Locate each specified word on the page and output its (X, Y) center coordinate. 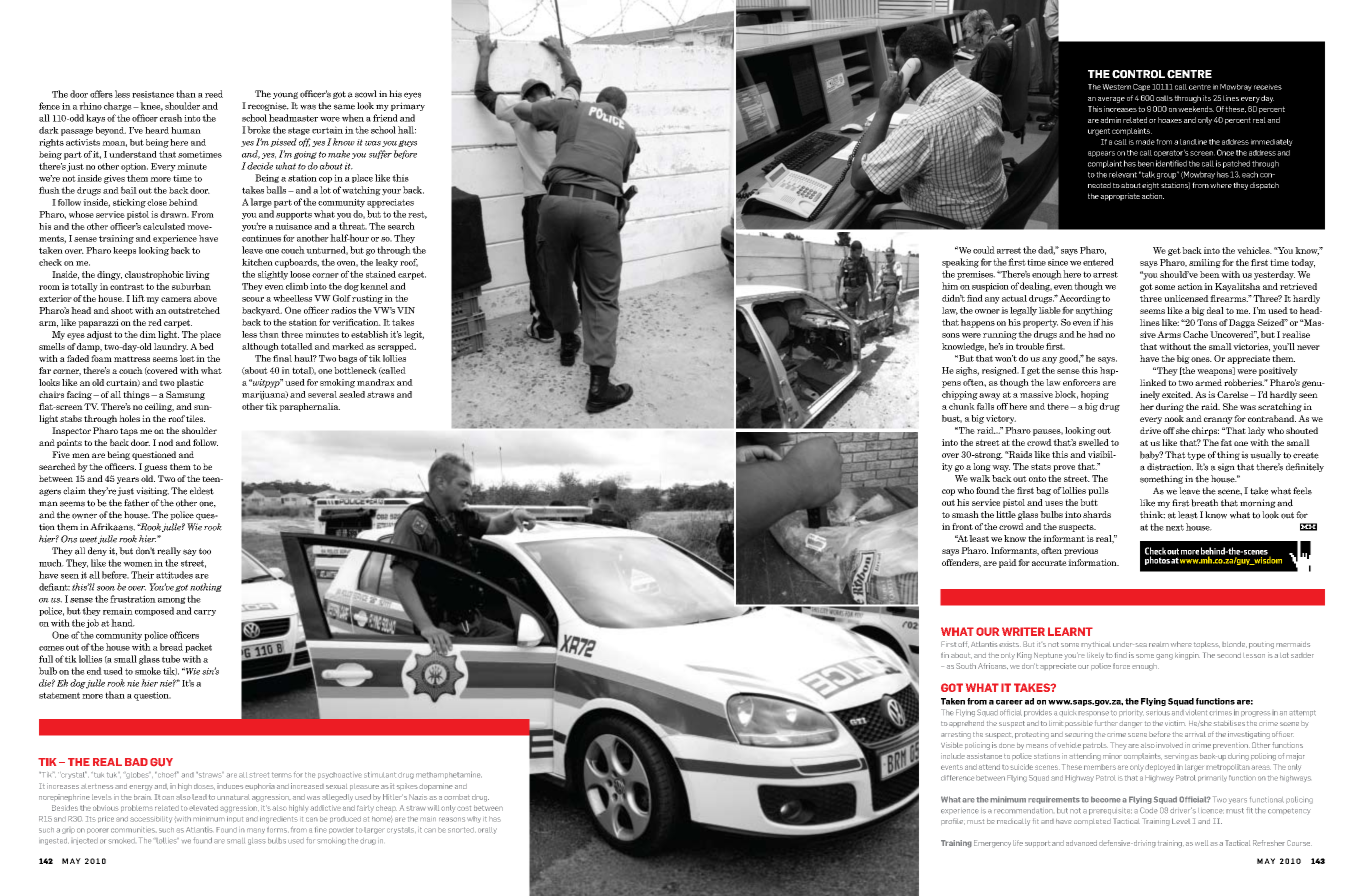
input (235, 819)
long (982, 467)
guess (155, 468)
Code (1149, 810)
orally (487, 830)
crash (171, 118)
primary (408, 106)
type (1196, 456)
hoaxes (1170, 120)
